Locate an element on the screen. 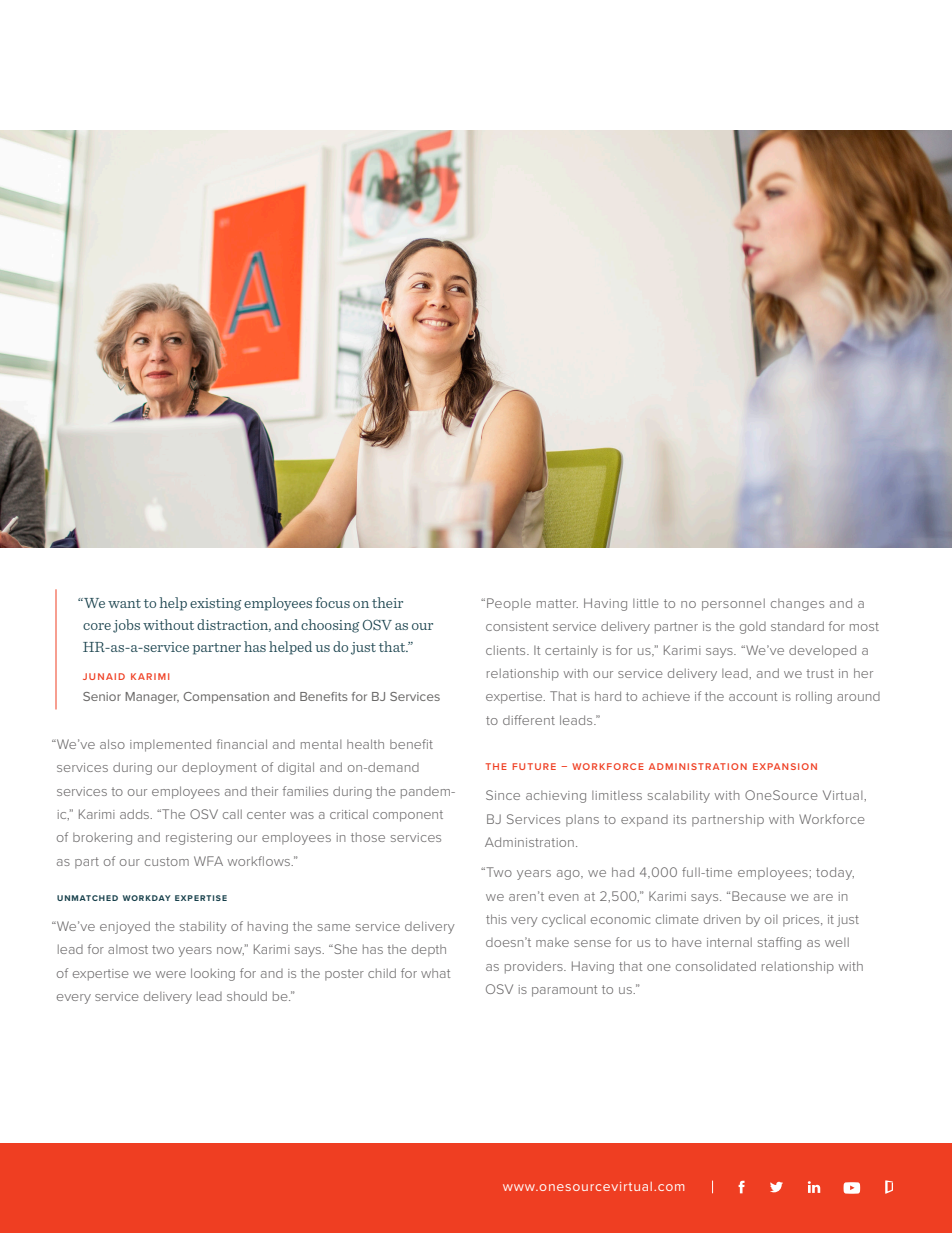  Because is located at coordinates (759, 896).
